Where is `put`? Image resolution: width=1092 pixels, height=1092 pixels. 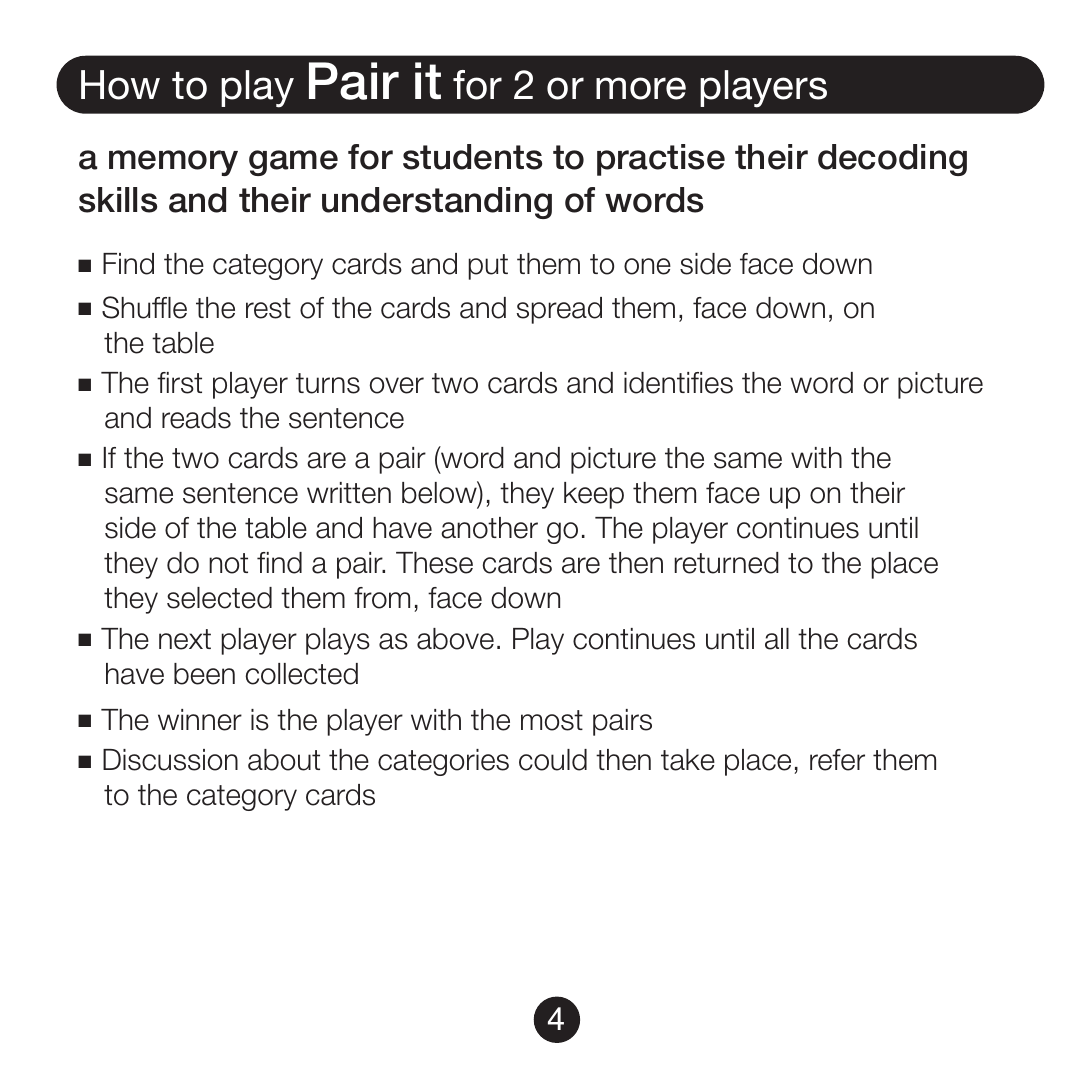 put is located at coordinates (488, 267).
